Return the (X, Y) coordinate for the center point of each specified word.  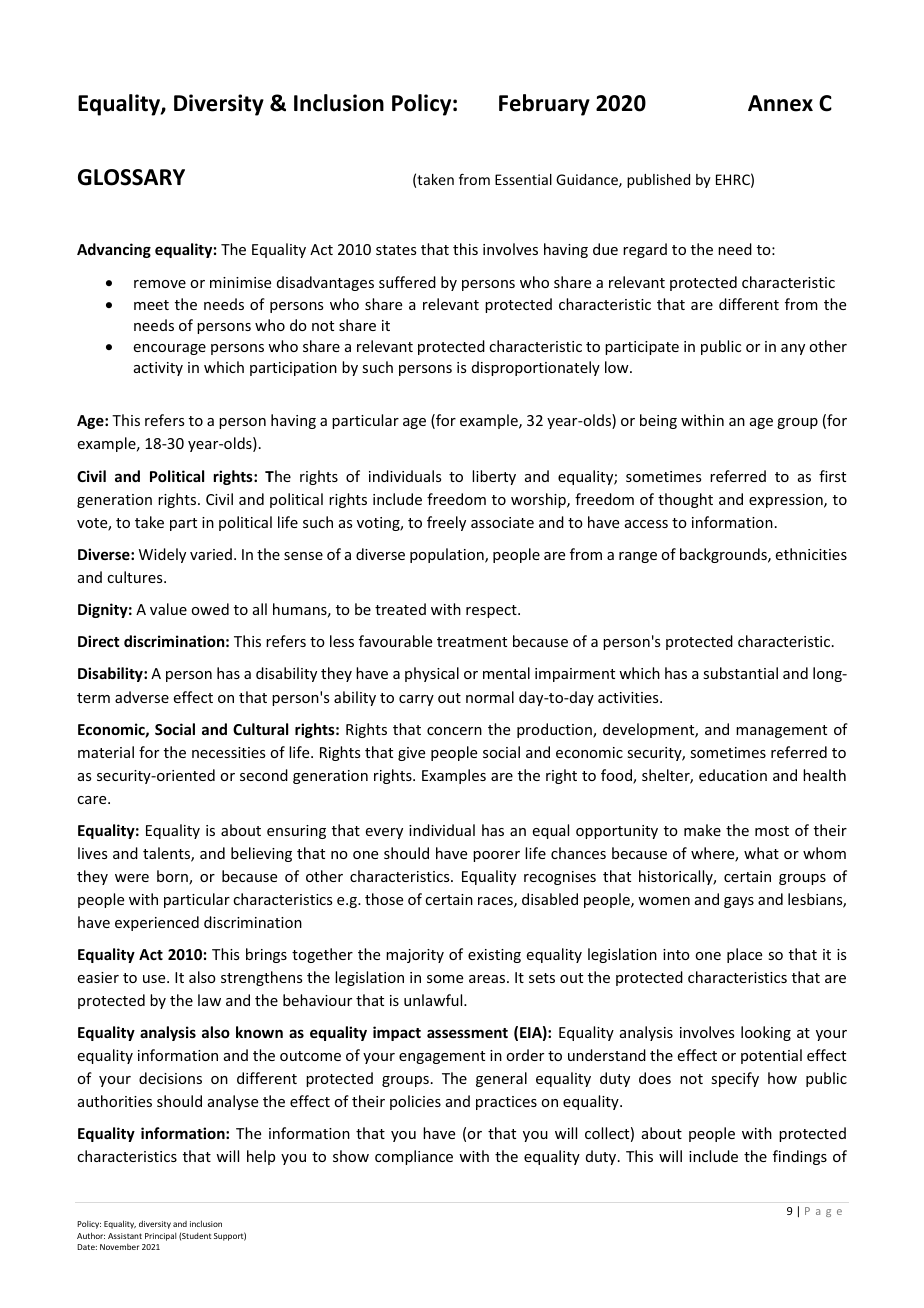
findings (800, 1157)
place (744, 955)
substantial (740, 673)
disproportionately (536, 368)
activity (158, 369)
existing (494, 956)
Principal (160, 1237)
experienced (157, 923)
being (658, 421)
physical (432, 674)
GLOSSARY (131, 177)
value (168, 609)
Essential (523, 179)
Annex (780, 103)
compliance (414, 1157)
